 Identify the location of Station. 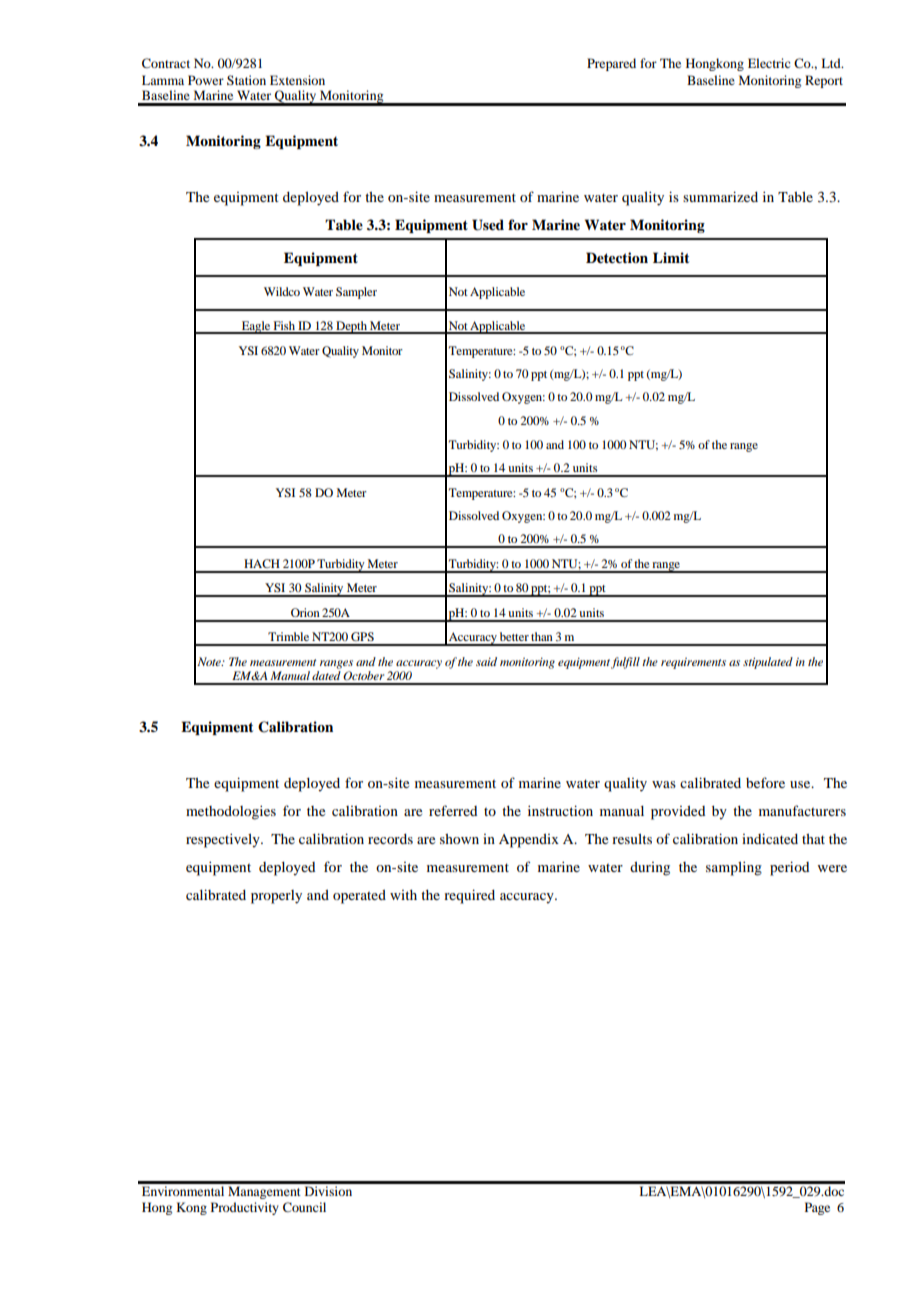
(246, 80).
